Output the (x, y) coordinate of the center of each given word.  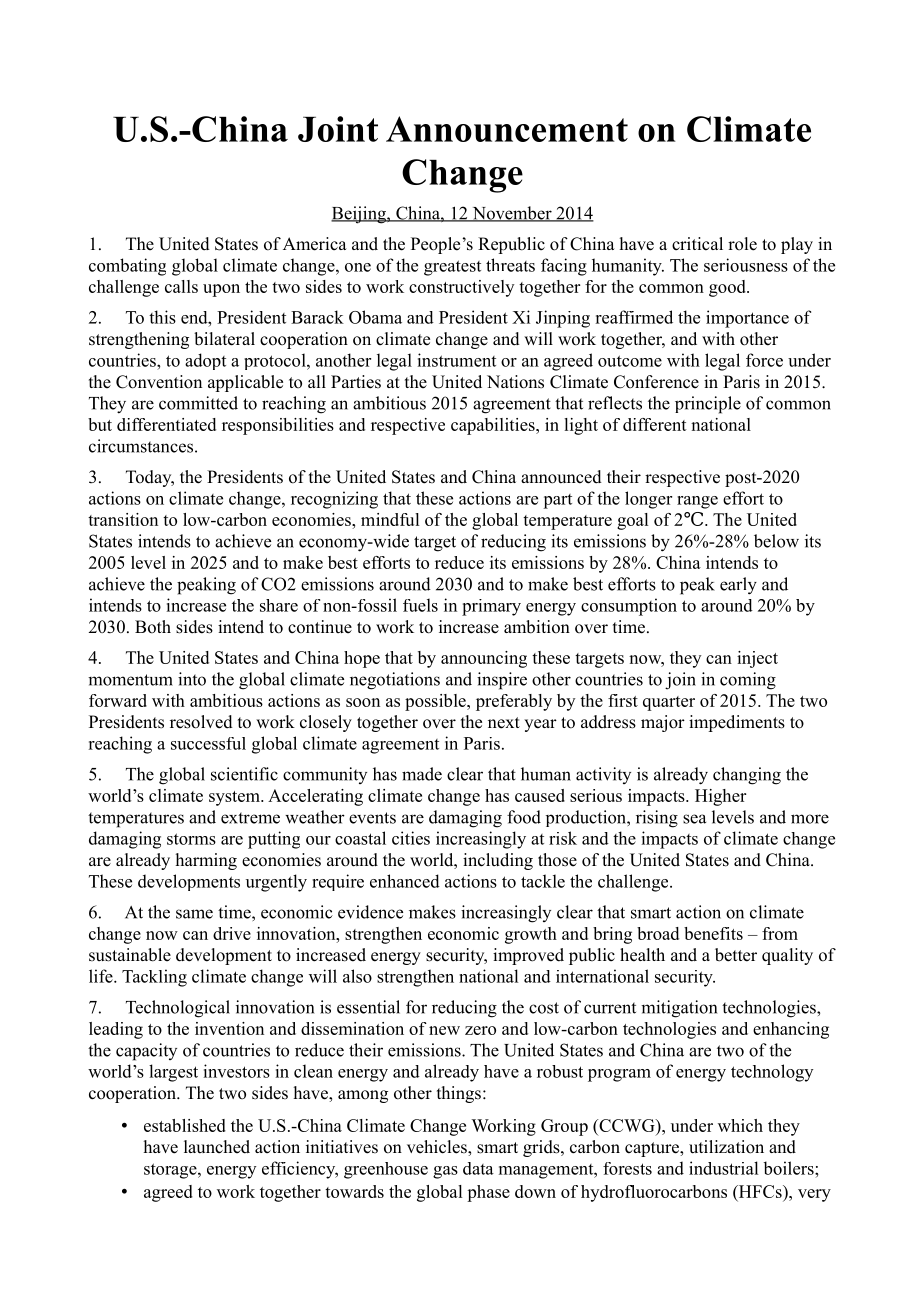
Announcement (507, 129)
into (192, 679)
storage (171, 1171)
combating (127, 267)
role (742, 244)
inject (757, 659)
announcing (484, 659)
